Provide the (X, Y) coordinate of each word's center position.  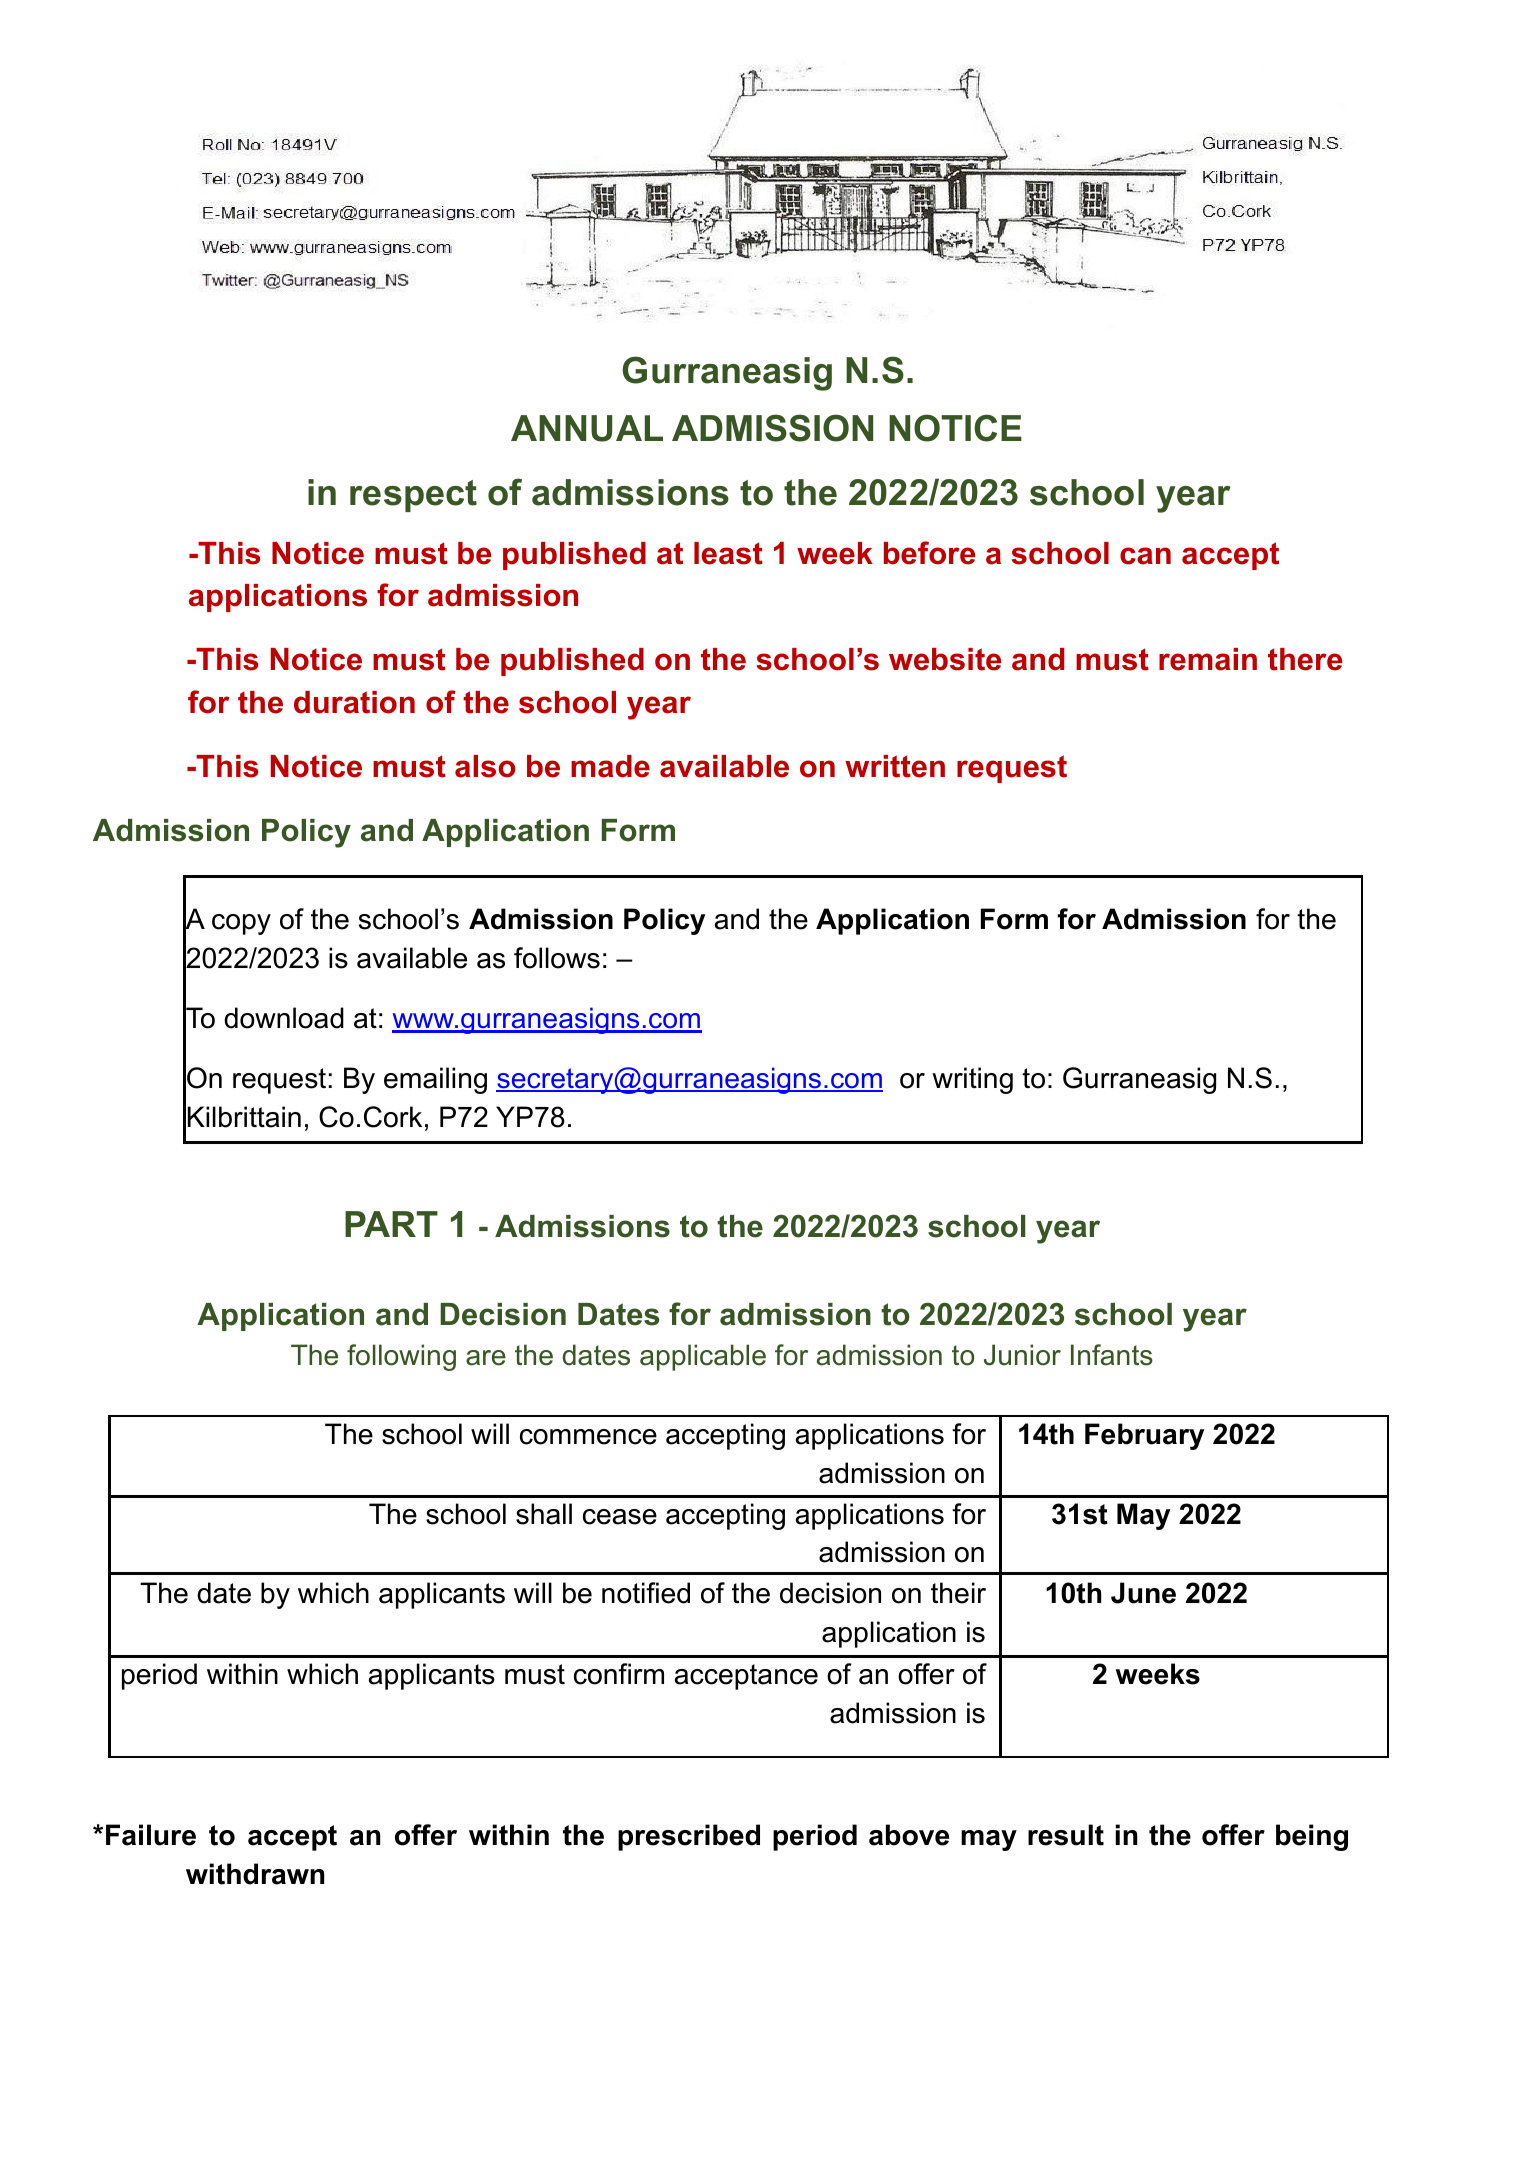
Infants (1112, 1355)
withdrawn (255, 1874)
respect (413, 496)
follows (557, 958)
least (728, 553)
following (401, 1357)
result (1066, 1835)
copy (241, 924)
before (929, 553)
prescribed (689, 1837)
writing (972, 1080)
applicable (703, 1357)
